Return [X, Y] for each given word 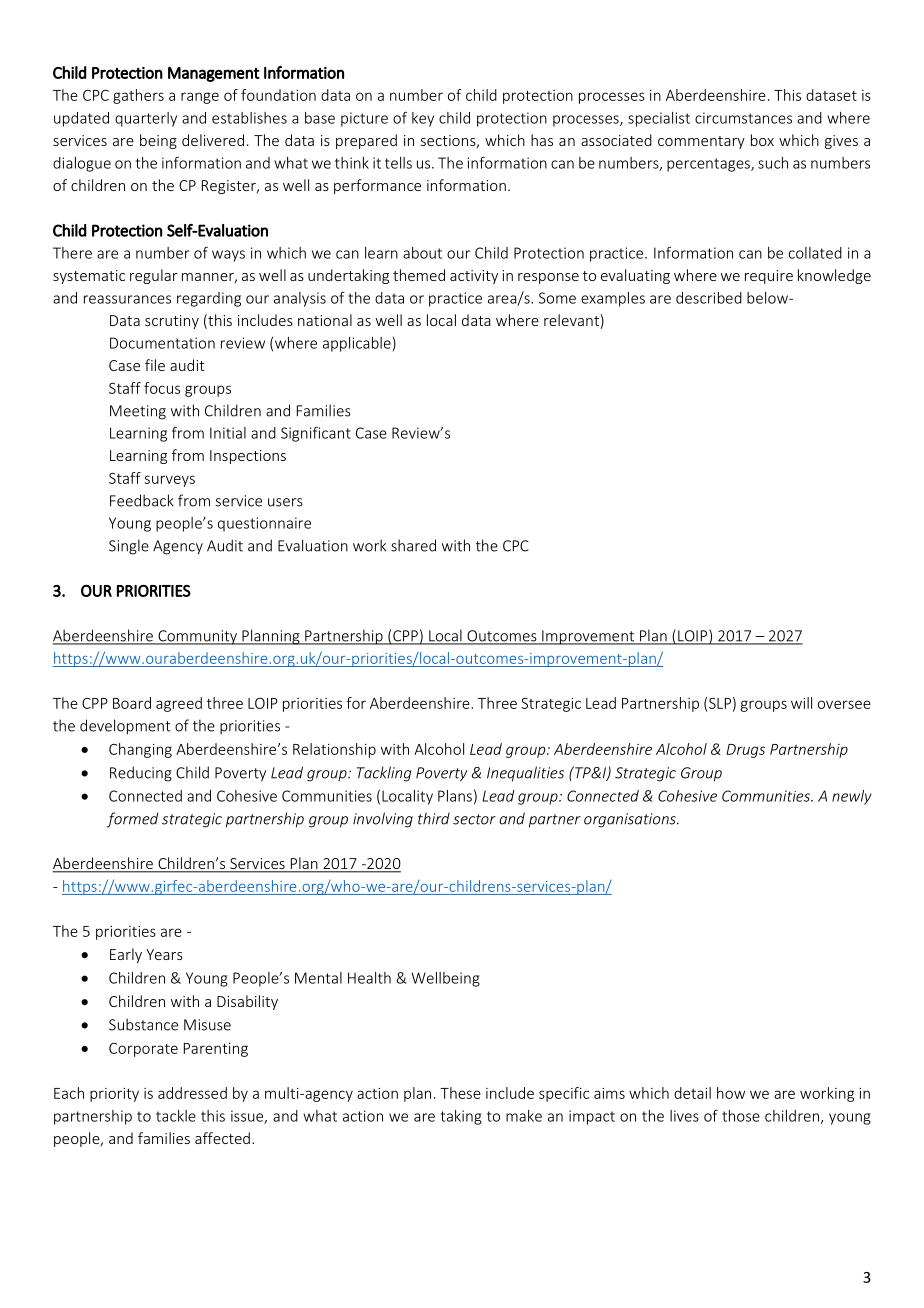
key [423, 119]
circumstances [743, 118]
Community [197, 637]
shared [413, 545]
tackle [176, 1116]
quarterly [146, 119]
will [801, 703]
